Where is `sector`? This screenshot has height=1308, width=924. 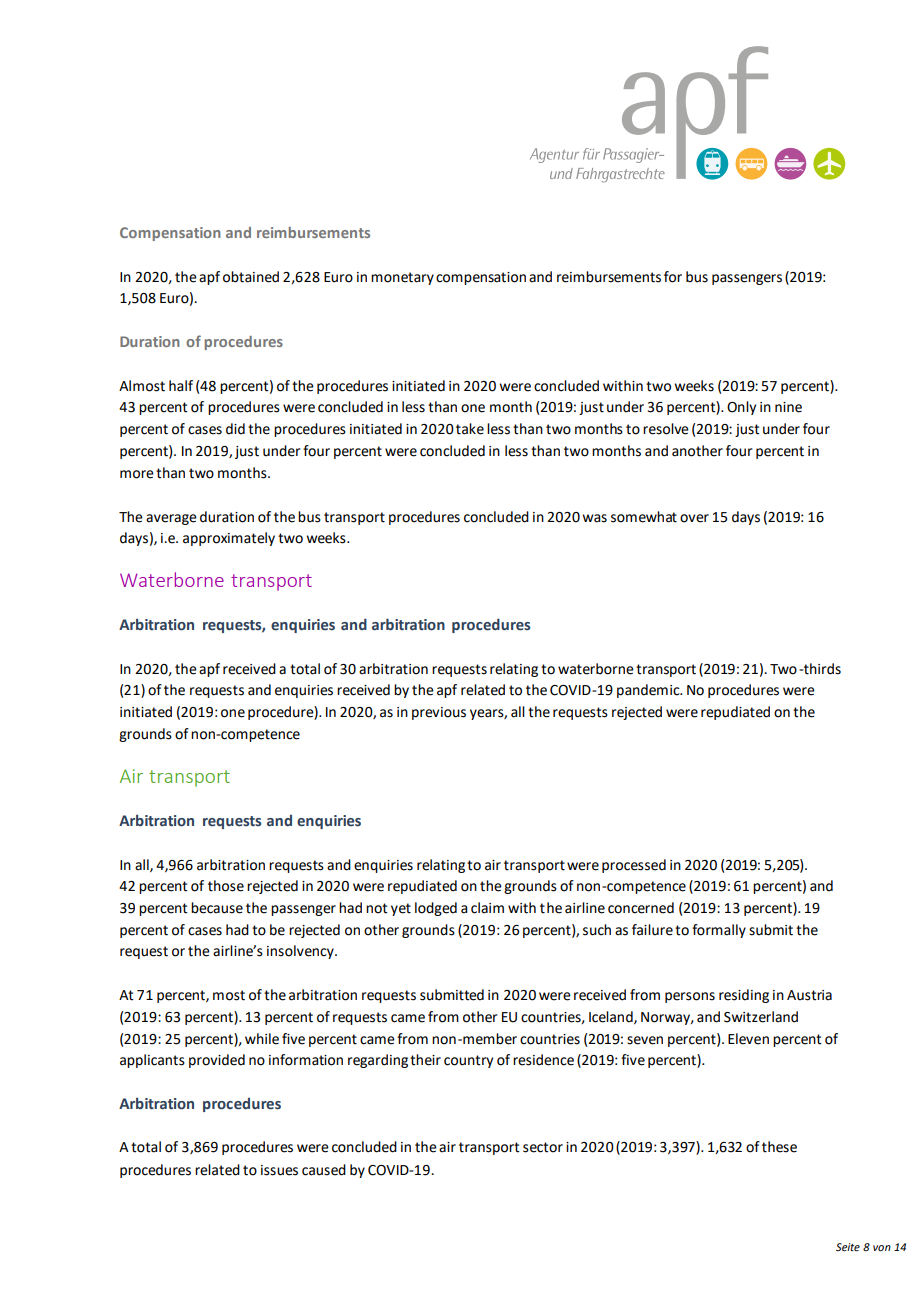 sector is located at coordinates (543, 1147).
